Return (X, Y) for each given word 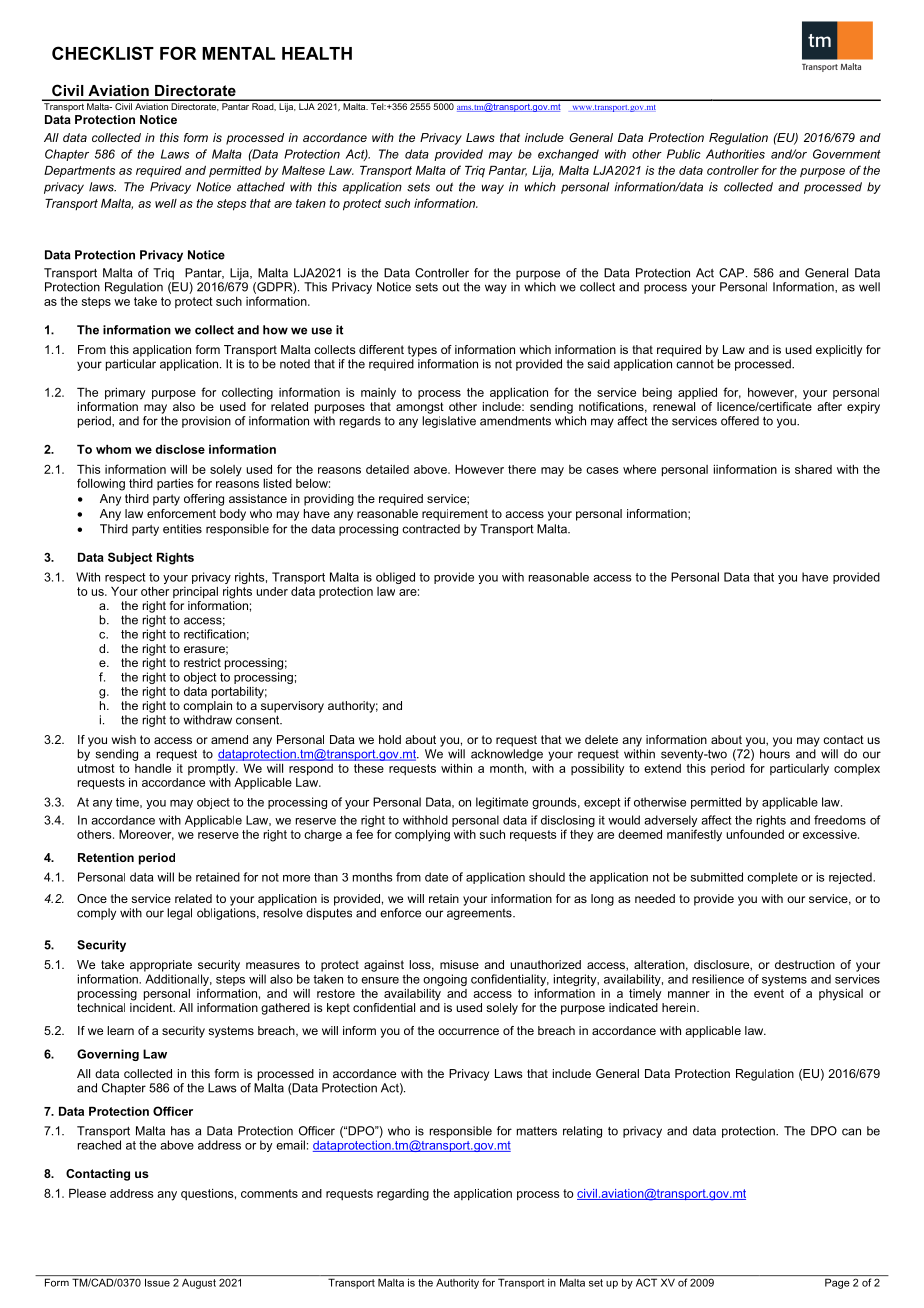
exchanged (568, 155)
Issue (157, 1282)
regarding (403, 1195)
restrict (202, 662)
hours (775, 754)
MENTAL (238, 53)
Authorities (735, 154)
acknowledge (507, 755)
